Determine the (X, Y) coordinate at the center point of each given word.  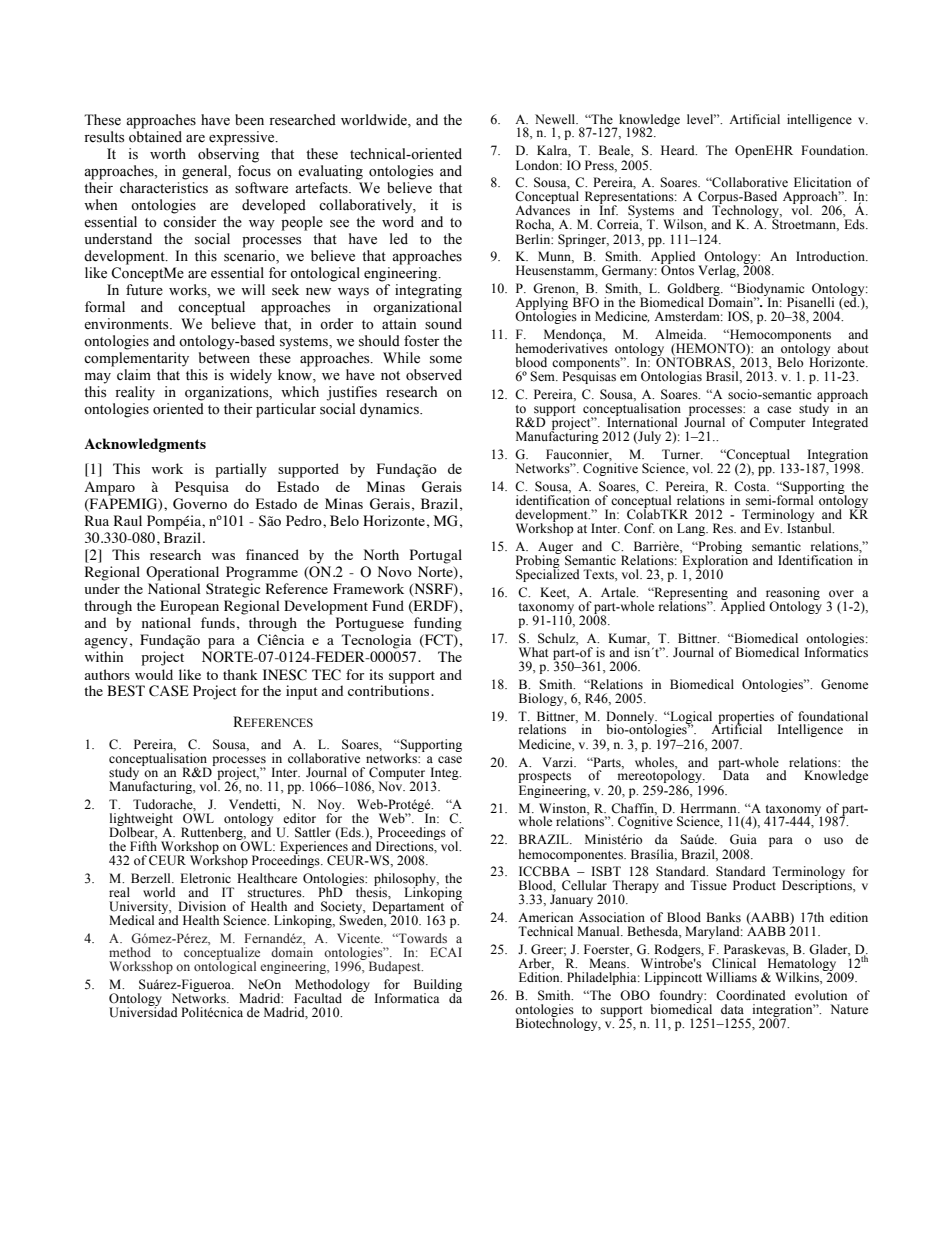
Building (438, 986)
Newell (556, 119)
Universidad (143, 1011)
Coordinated (751, 995)
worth (168, 153)
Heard (679, 150)
